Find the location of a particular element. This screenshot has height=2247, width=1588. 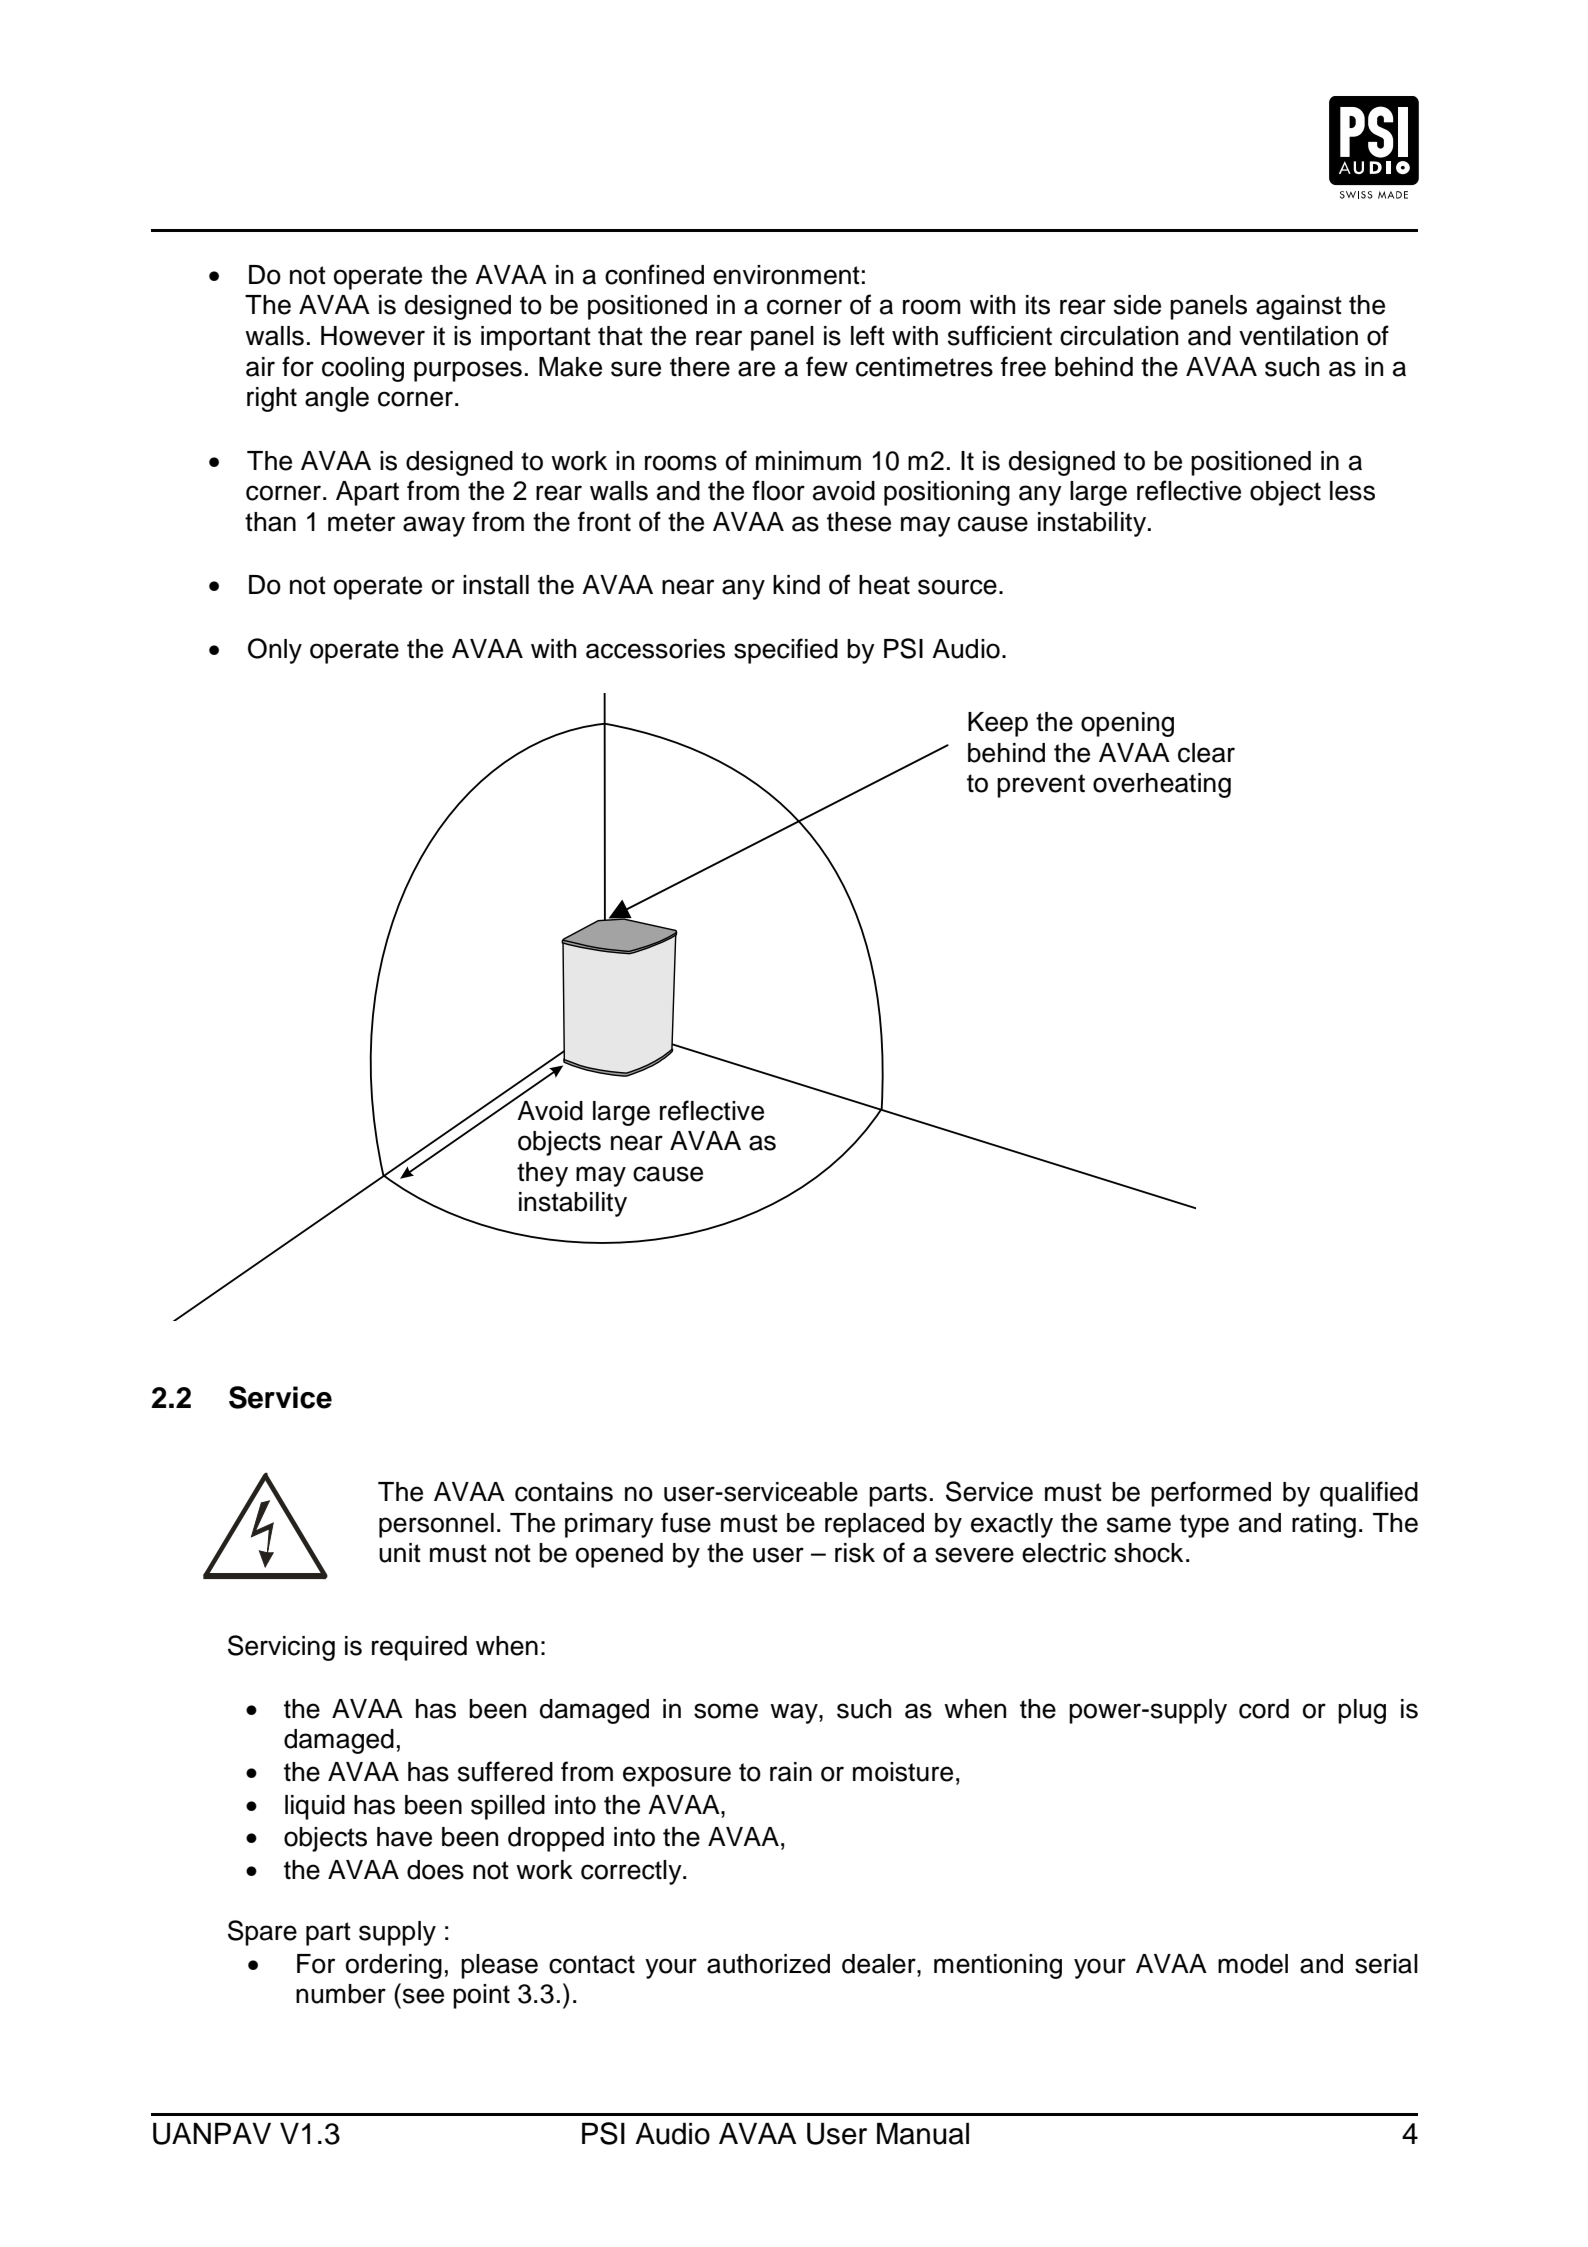

However is located at coordinates (373, 336).
